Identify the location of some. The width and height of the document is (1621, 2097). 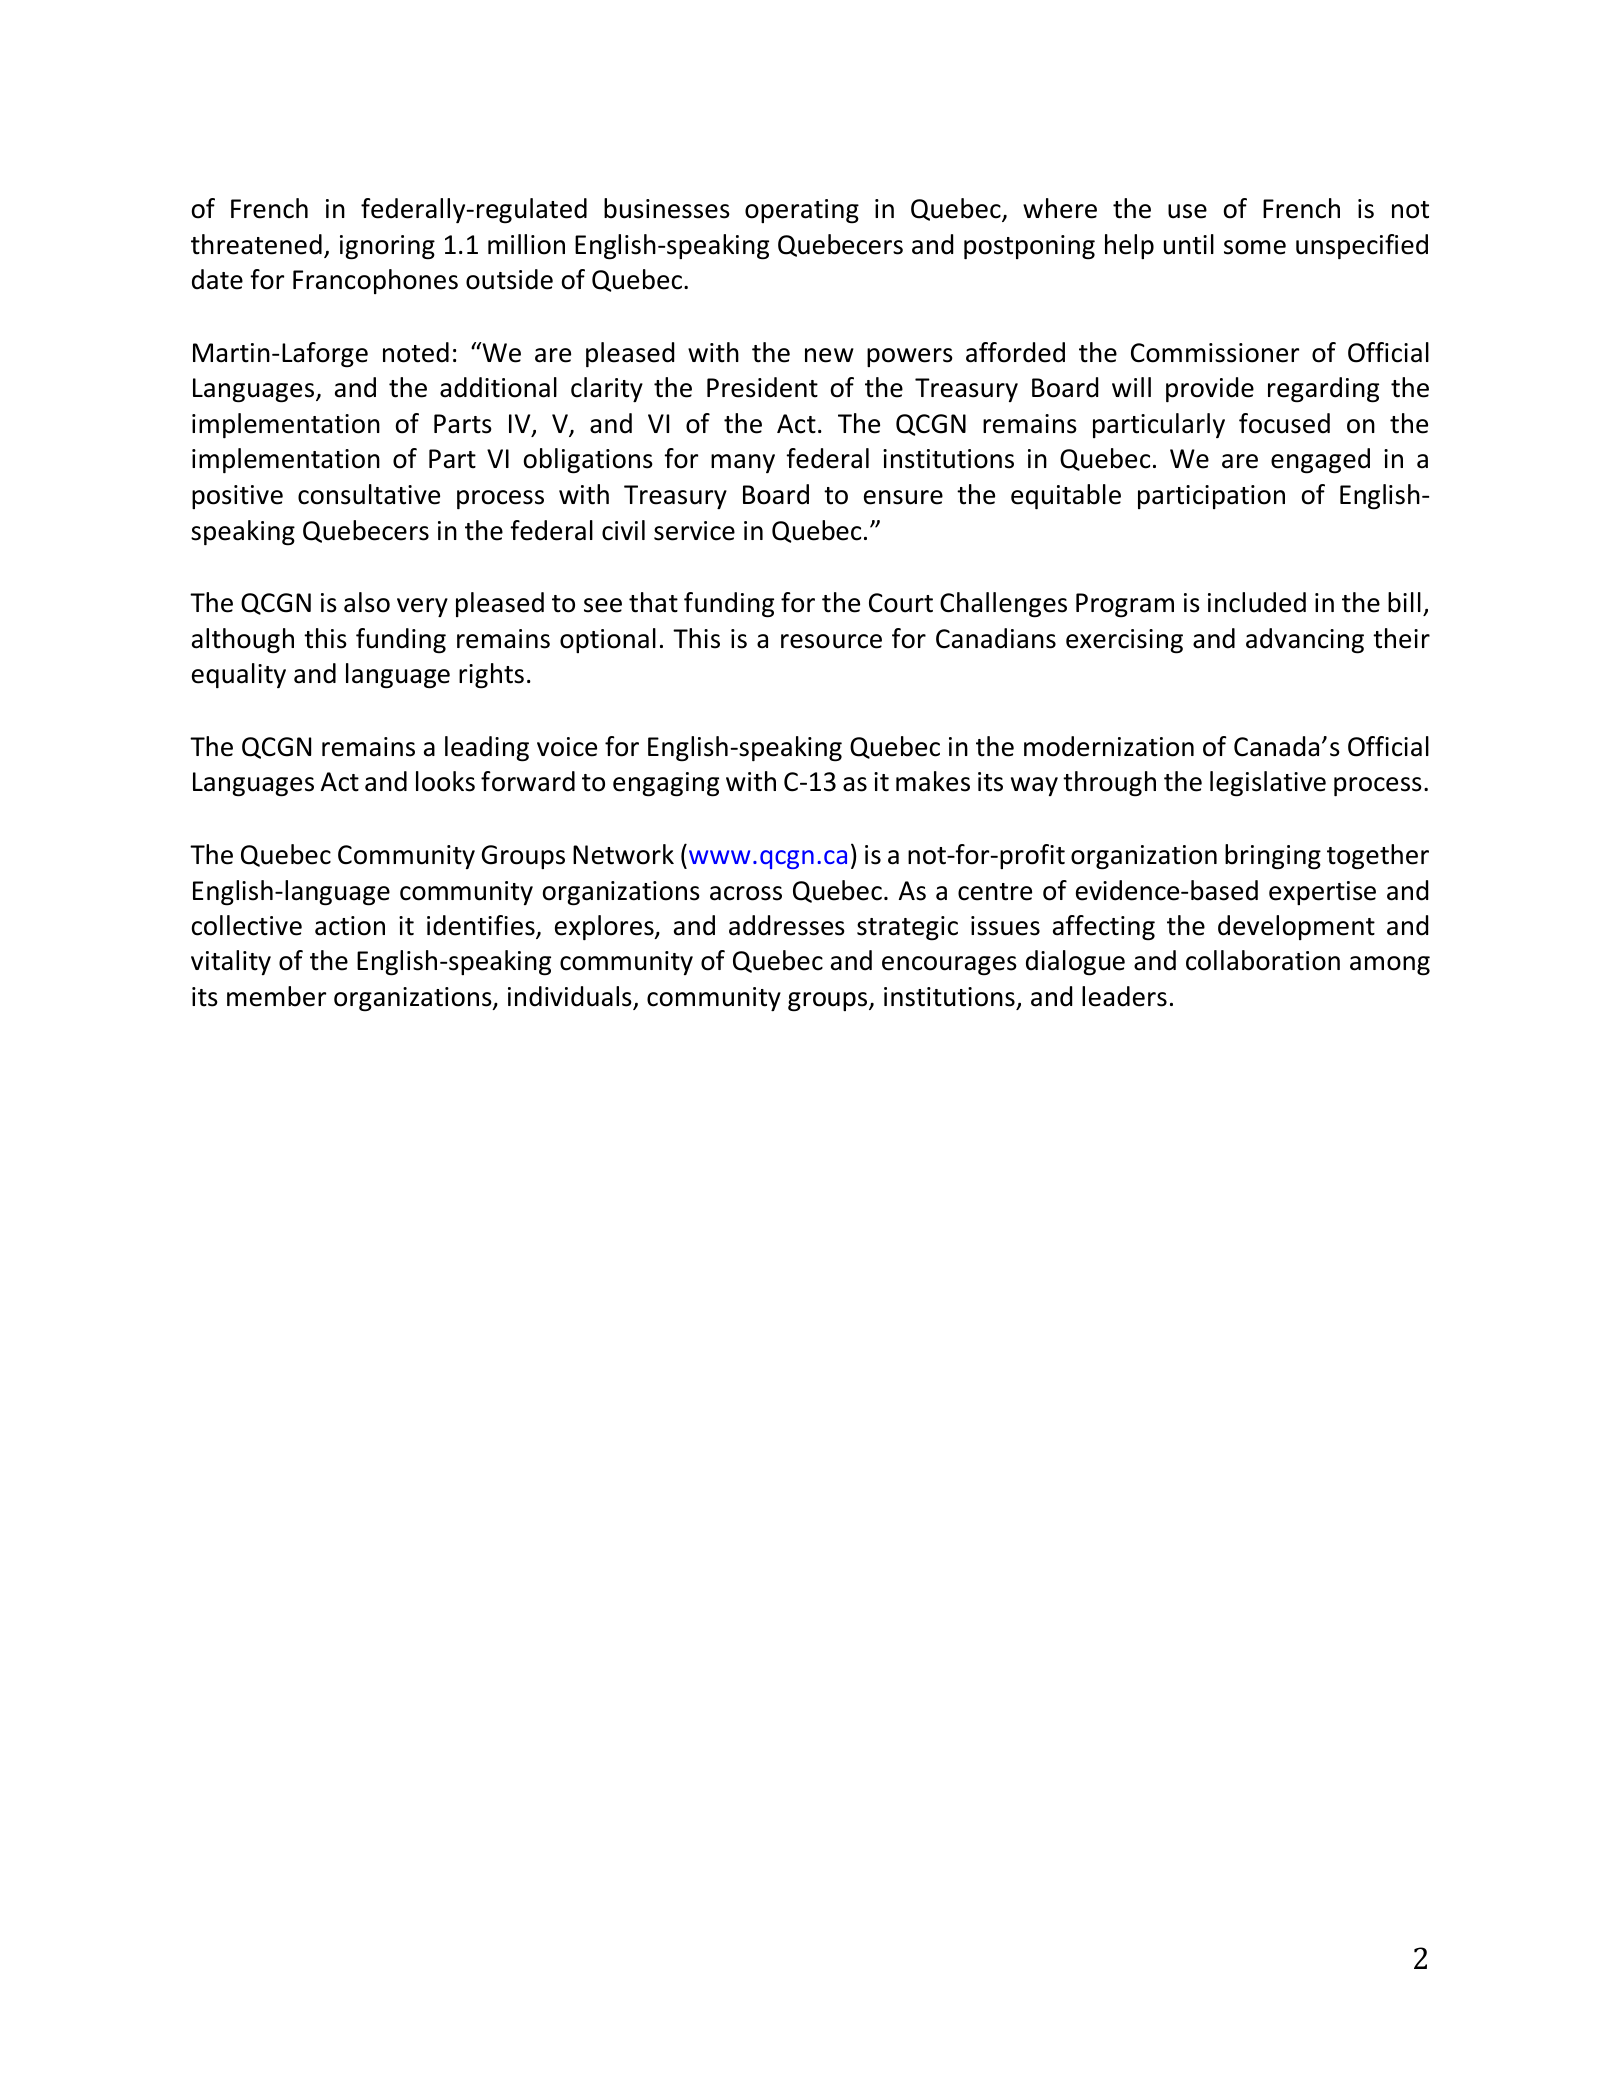
(1255, 247).
